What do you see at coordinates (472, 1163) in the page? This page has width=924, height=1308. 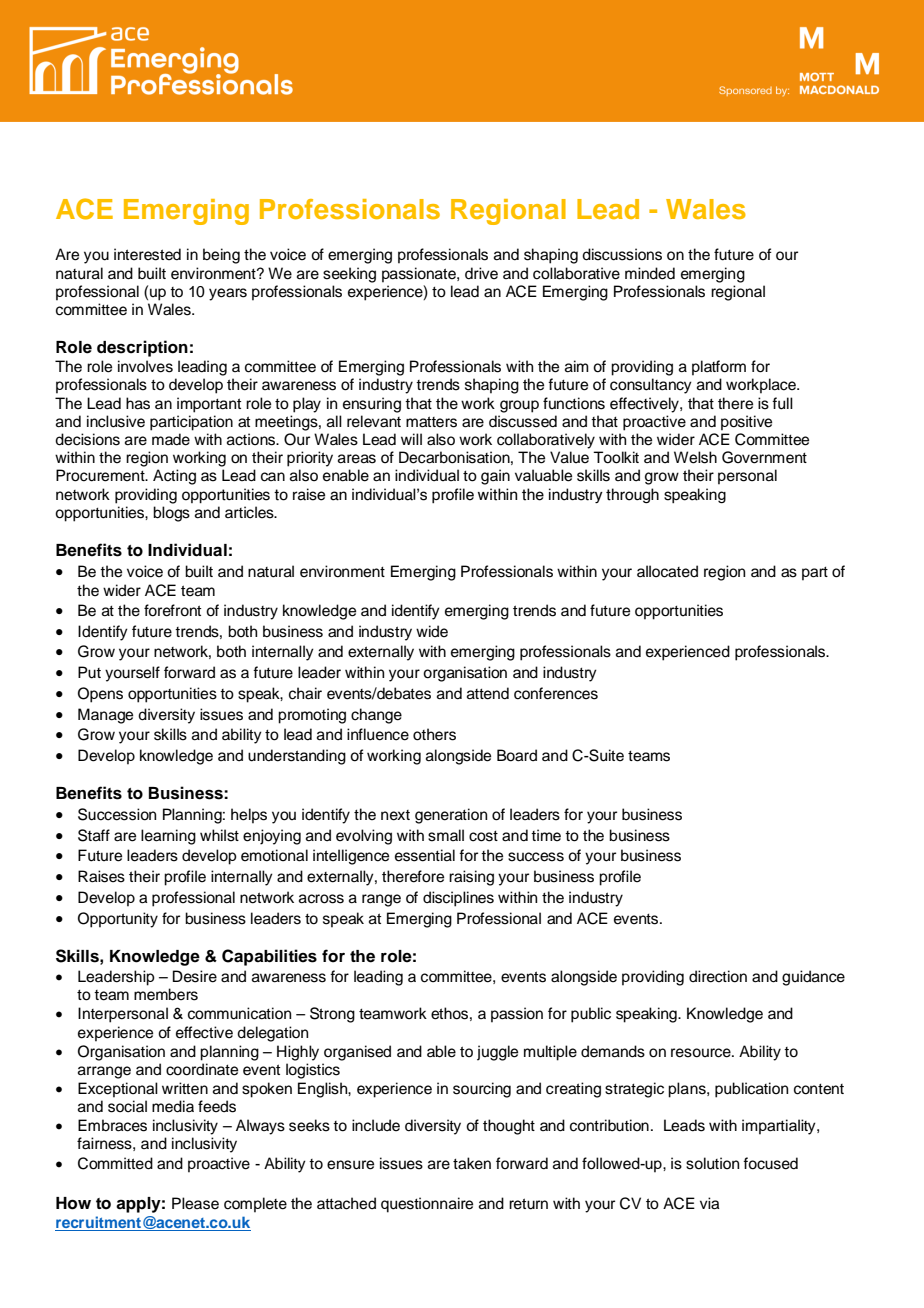 I see `taken` at bounding box center [472, 1163].
